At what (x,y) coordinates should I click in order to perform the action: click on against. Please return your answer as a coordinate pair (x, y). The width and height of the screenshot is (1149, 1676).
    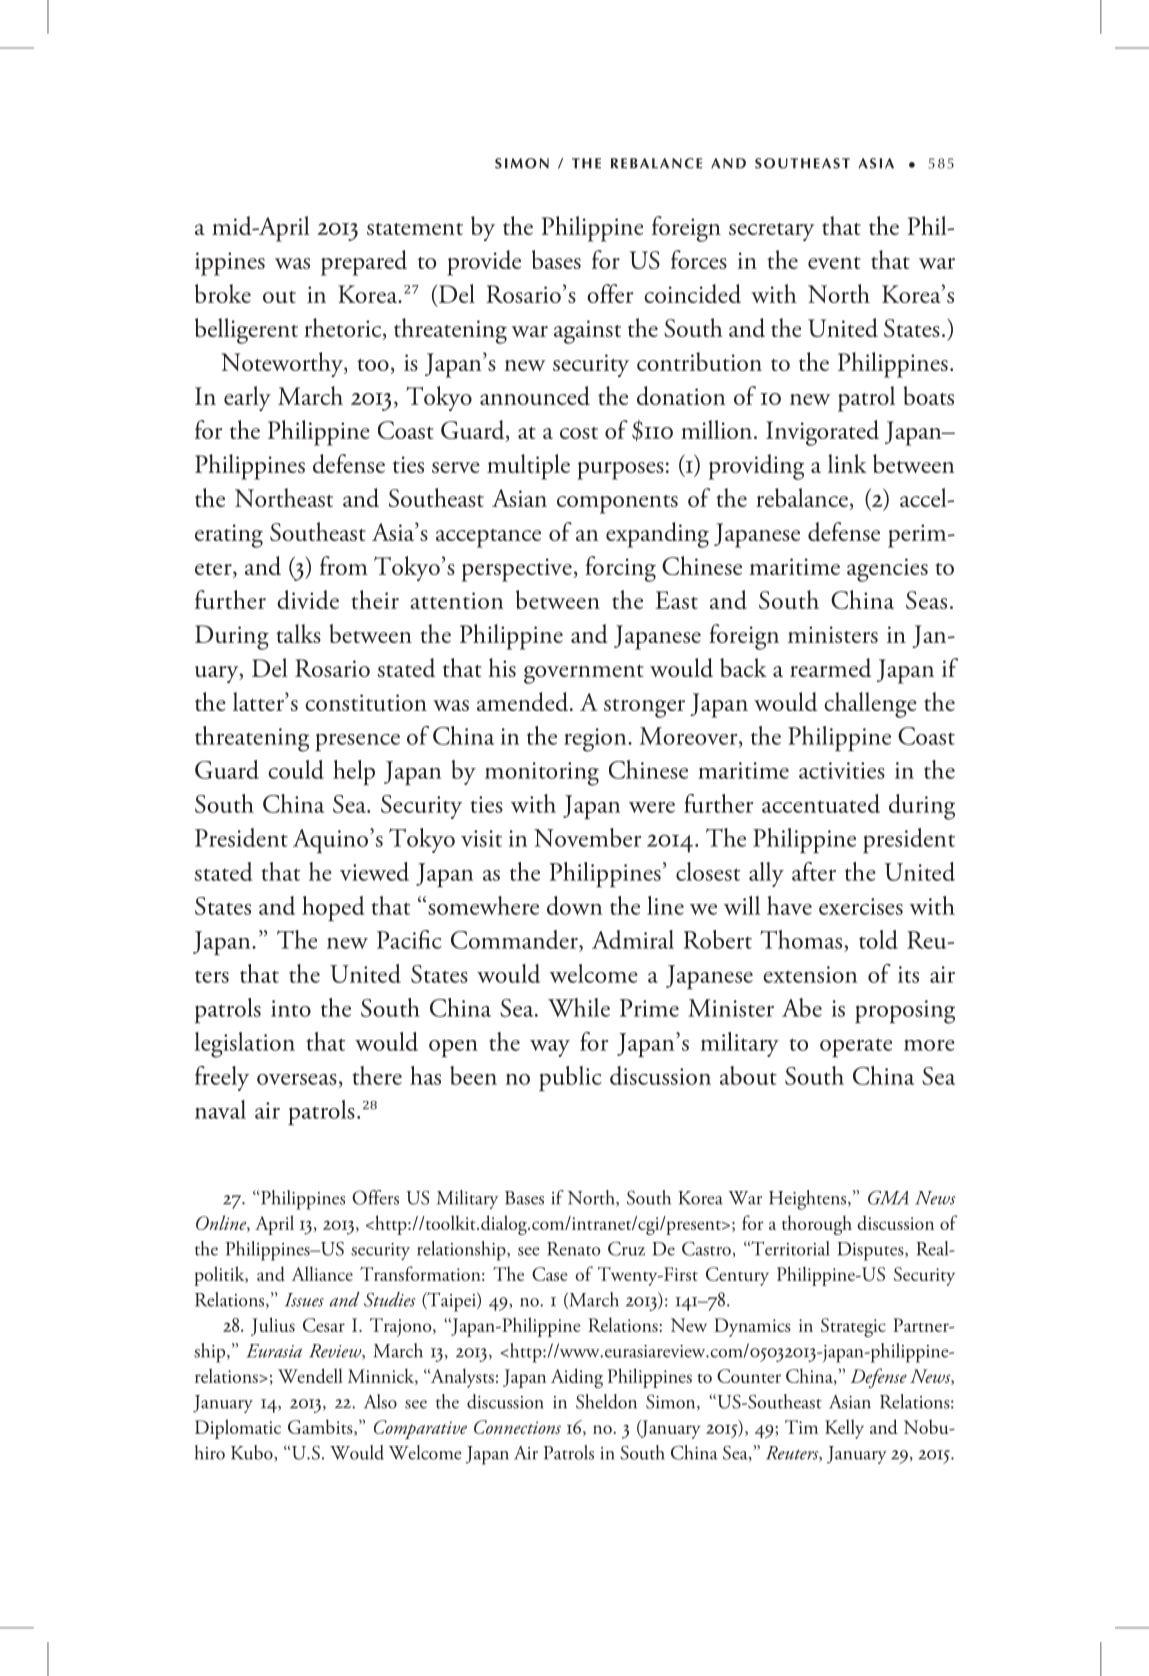
    Looking at the image, I should click on (587, 332).
